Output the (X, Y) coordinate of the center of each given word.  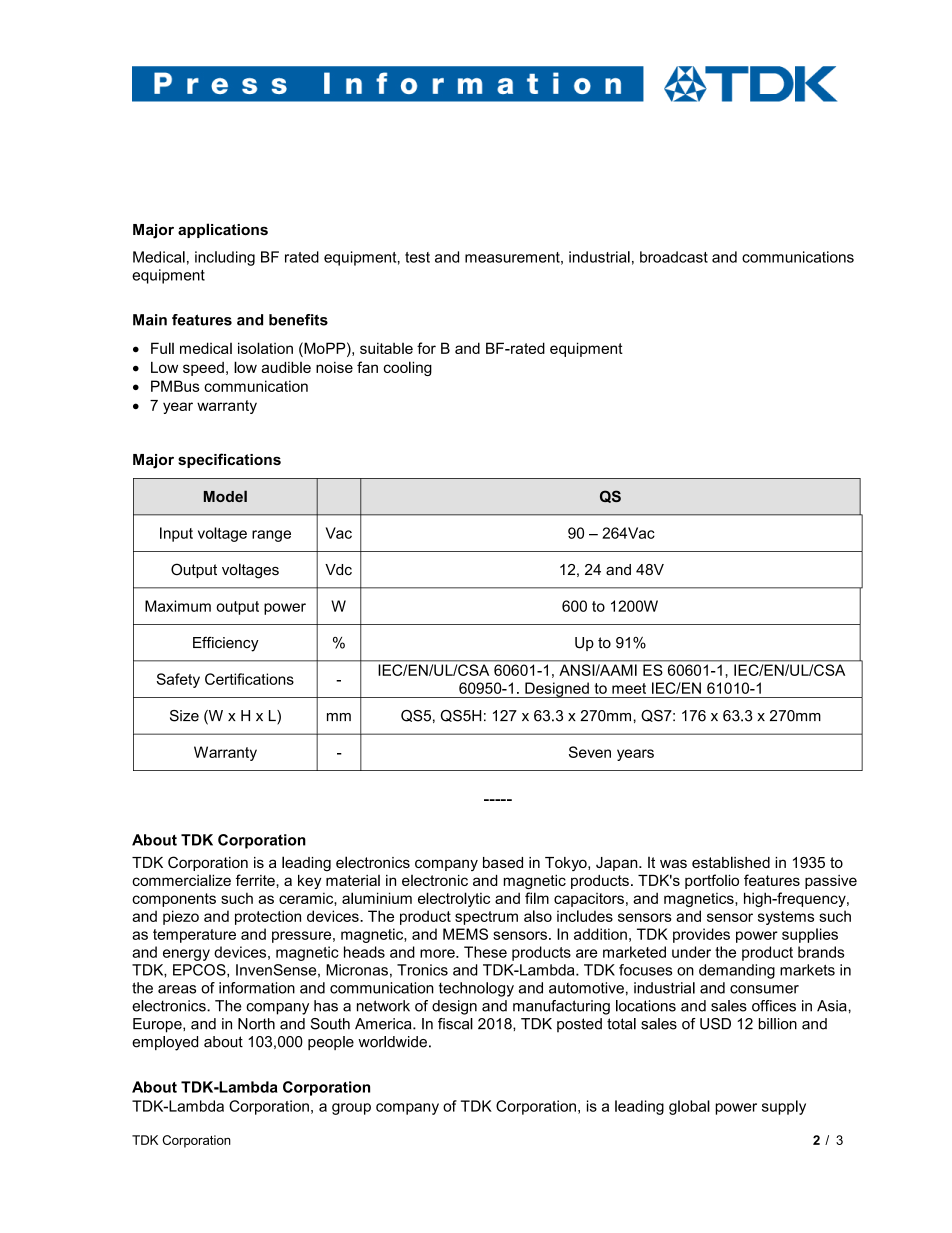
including (225, 258)
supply (784, 1107)
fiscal (455, 1024)
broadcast (674, 257)
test (417, 257)
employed (165, 1043)
